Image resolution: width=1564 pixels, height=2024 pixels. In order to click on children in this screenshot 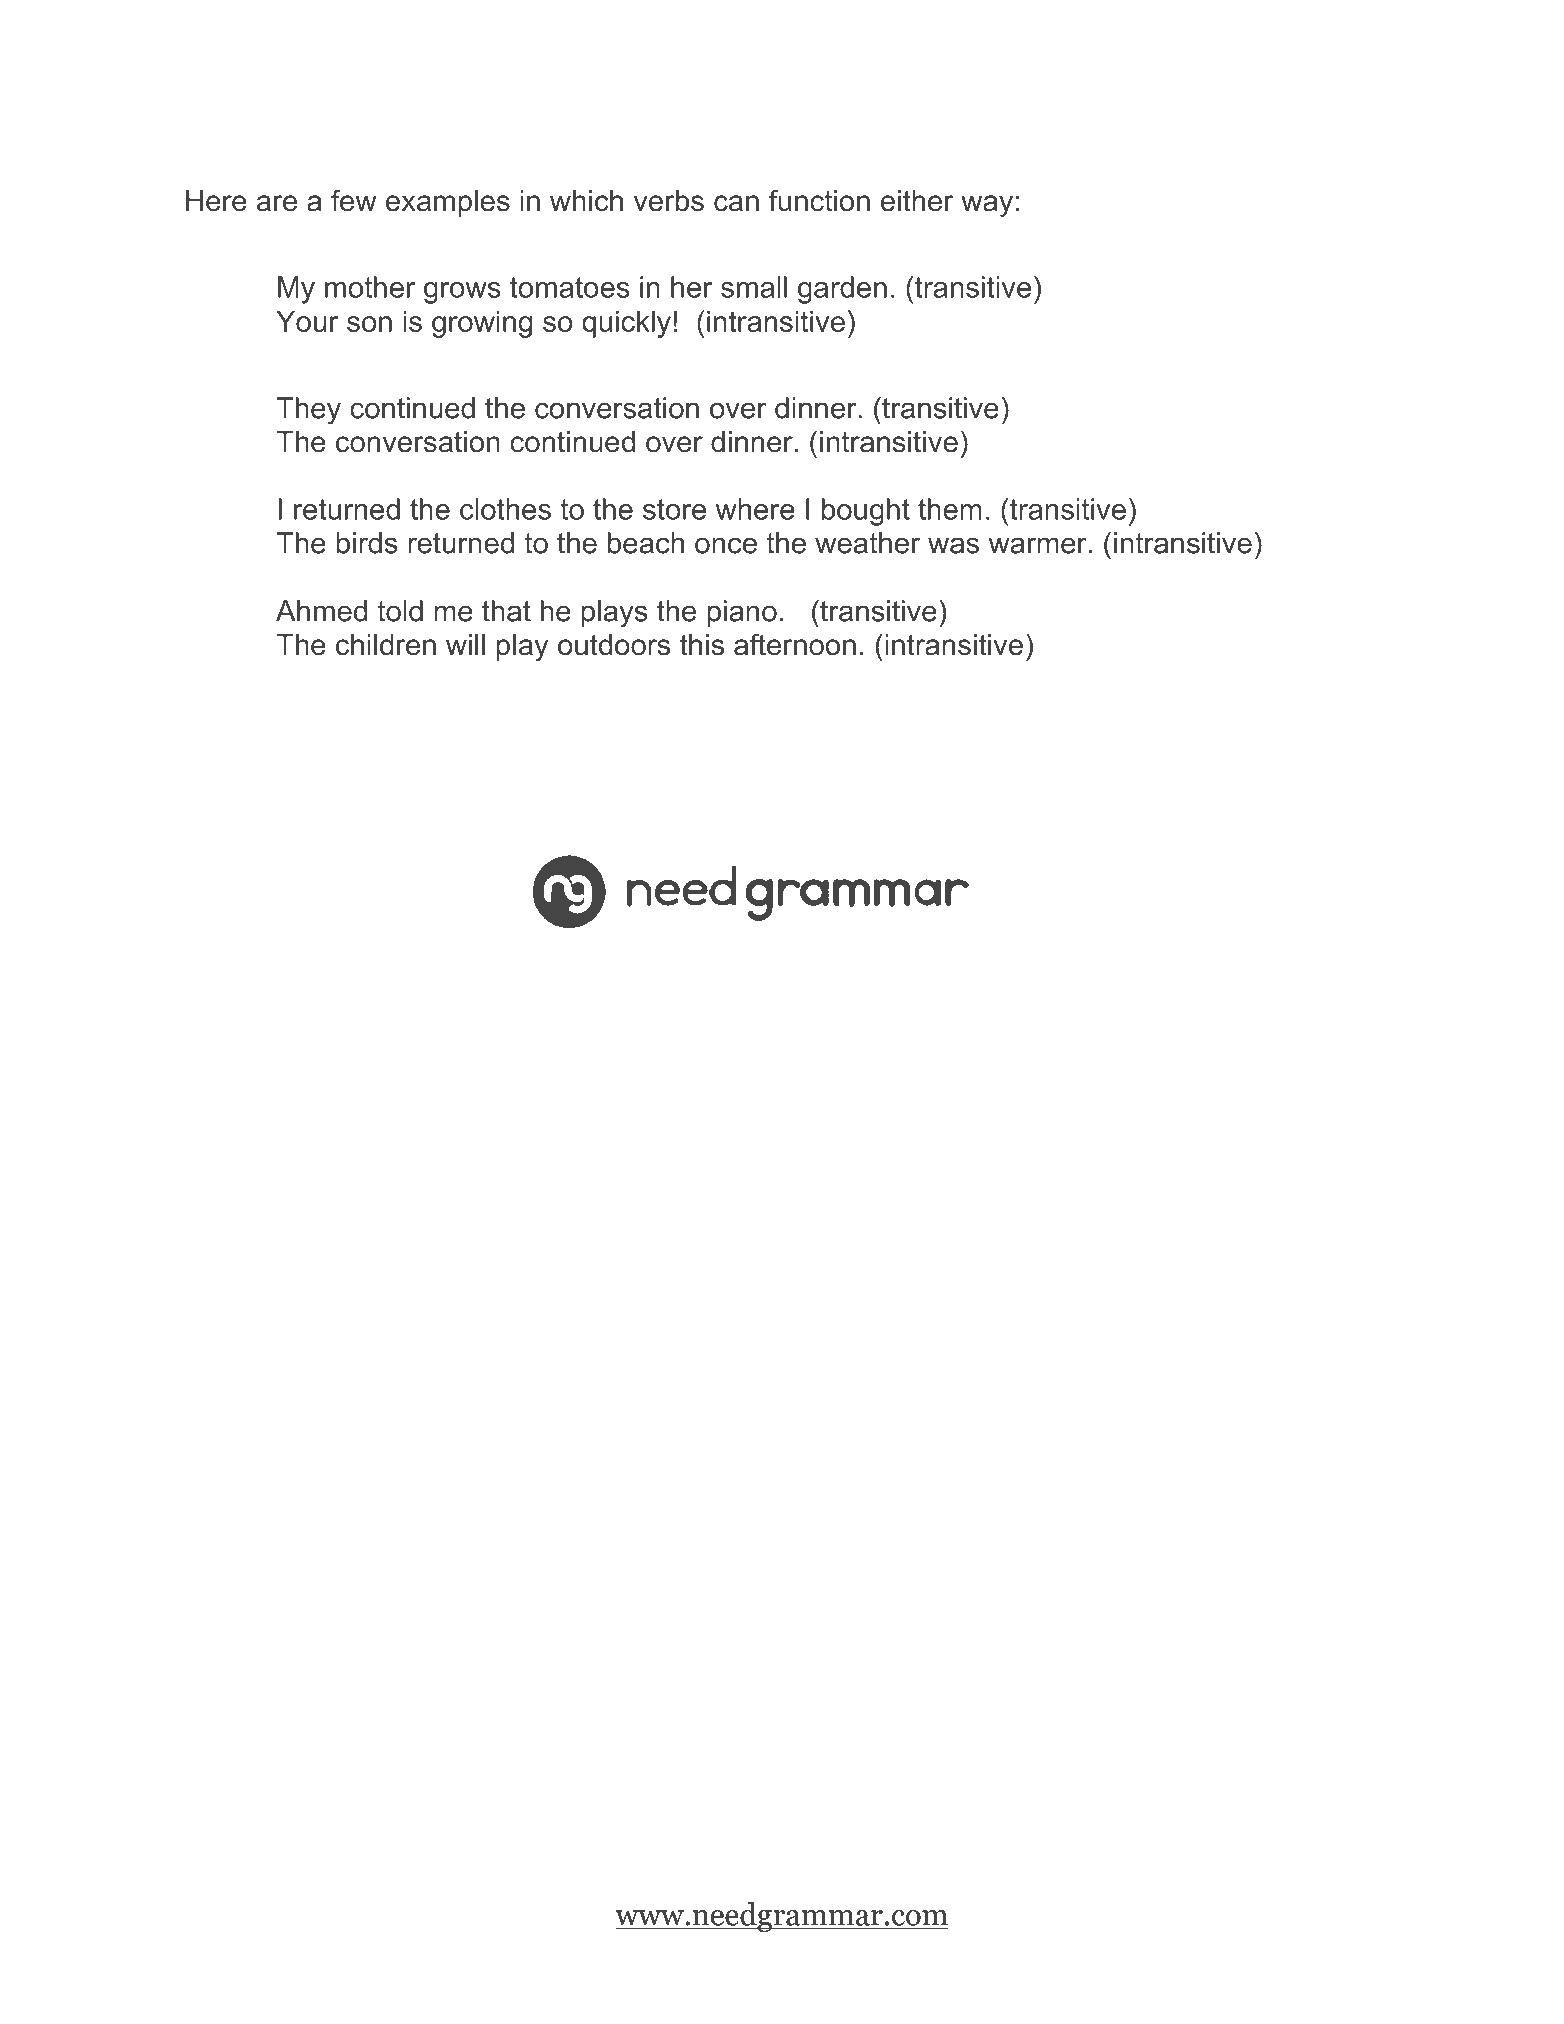, I will do `click(386, 645)`.
